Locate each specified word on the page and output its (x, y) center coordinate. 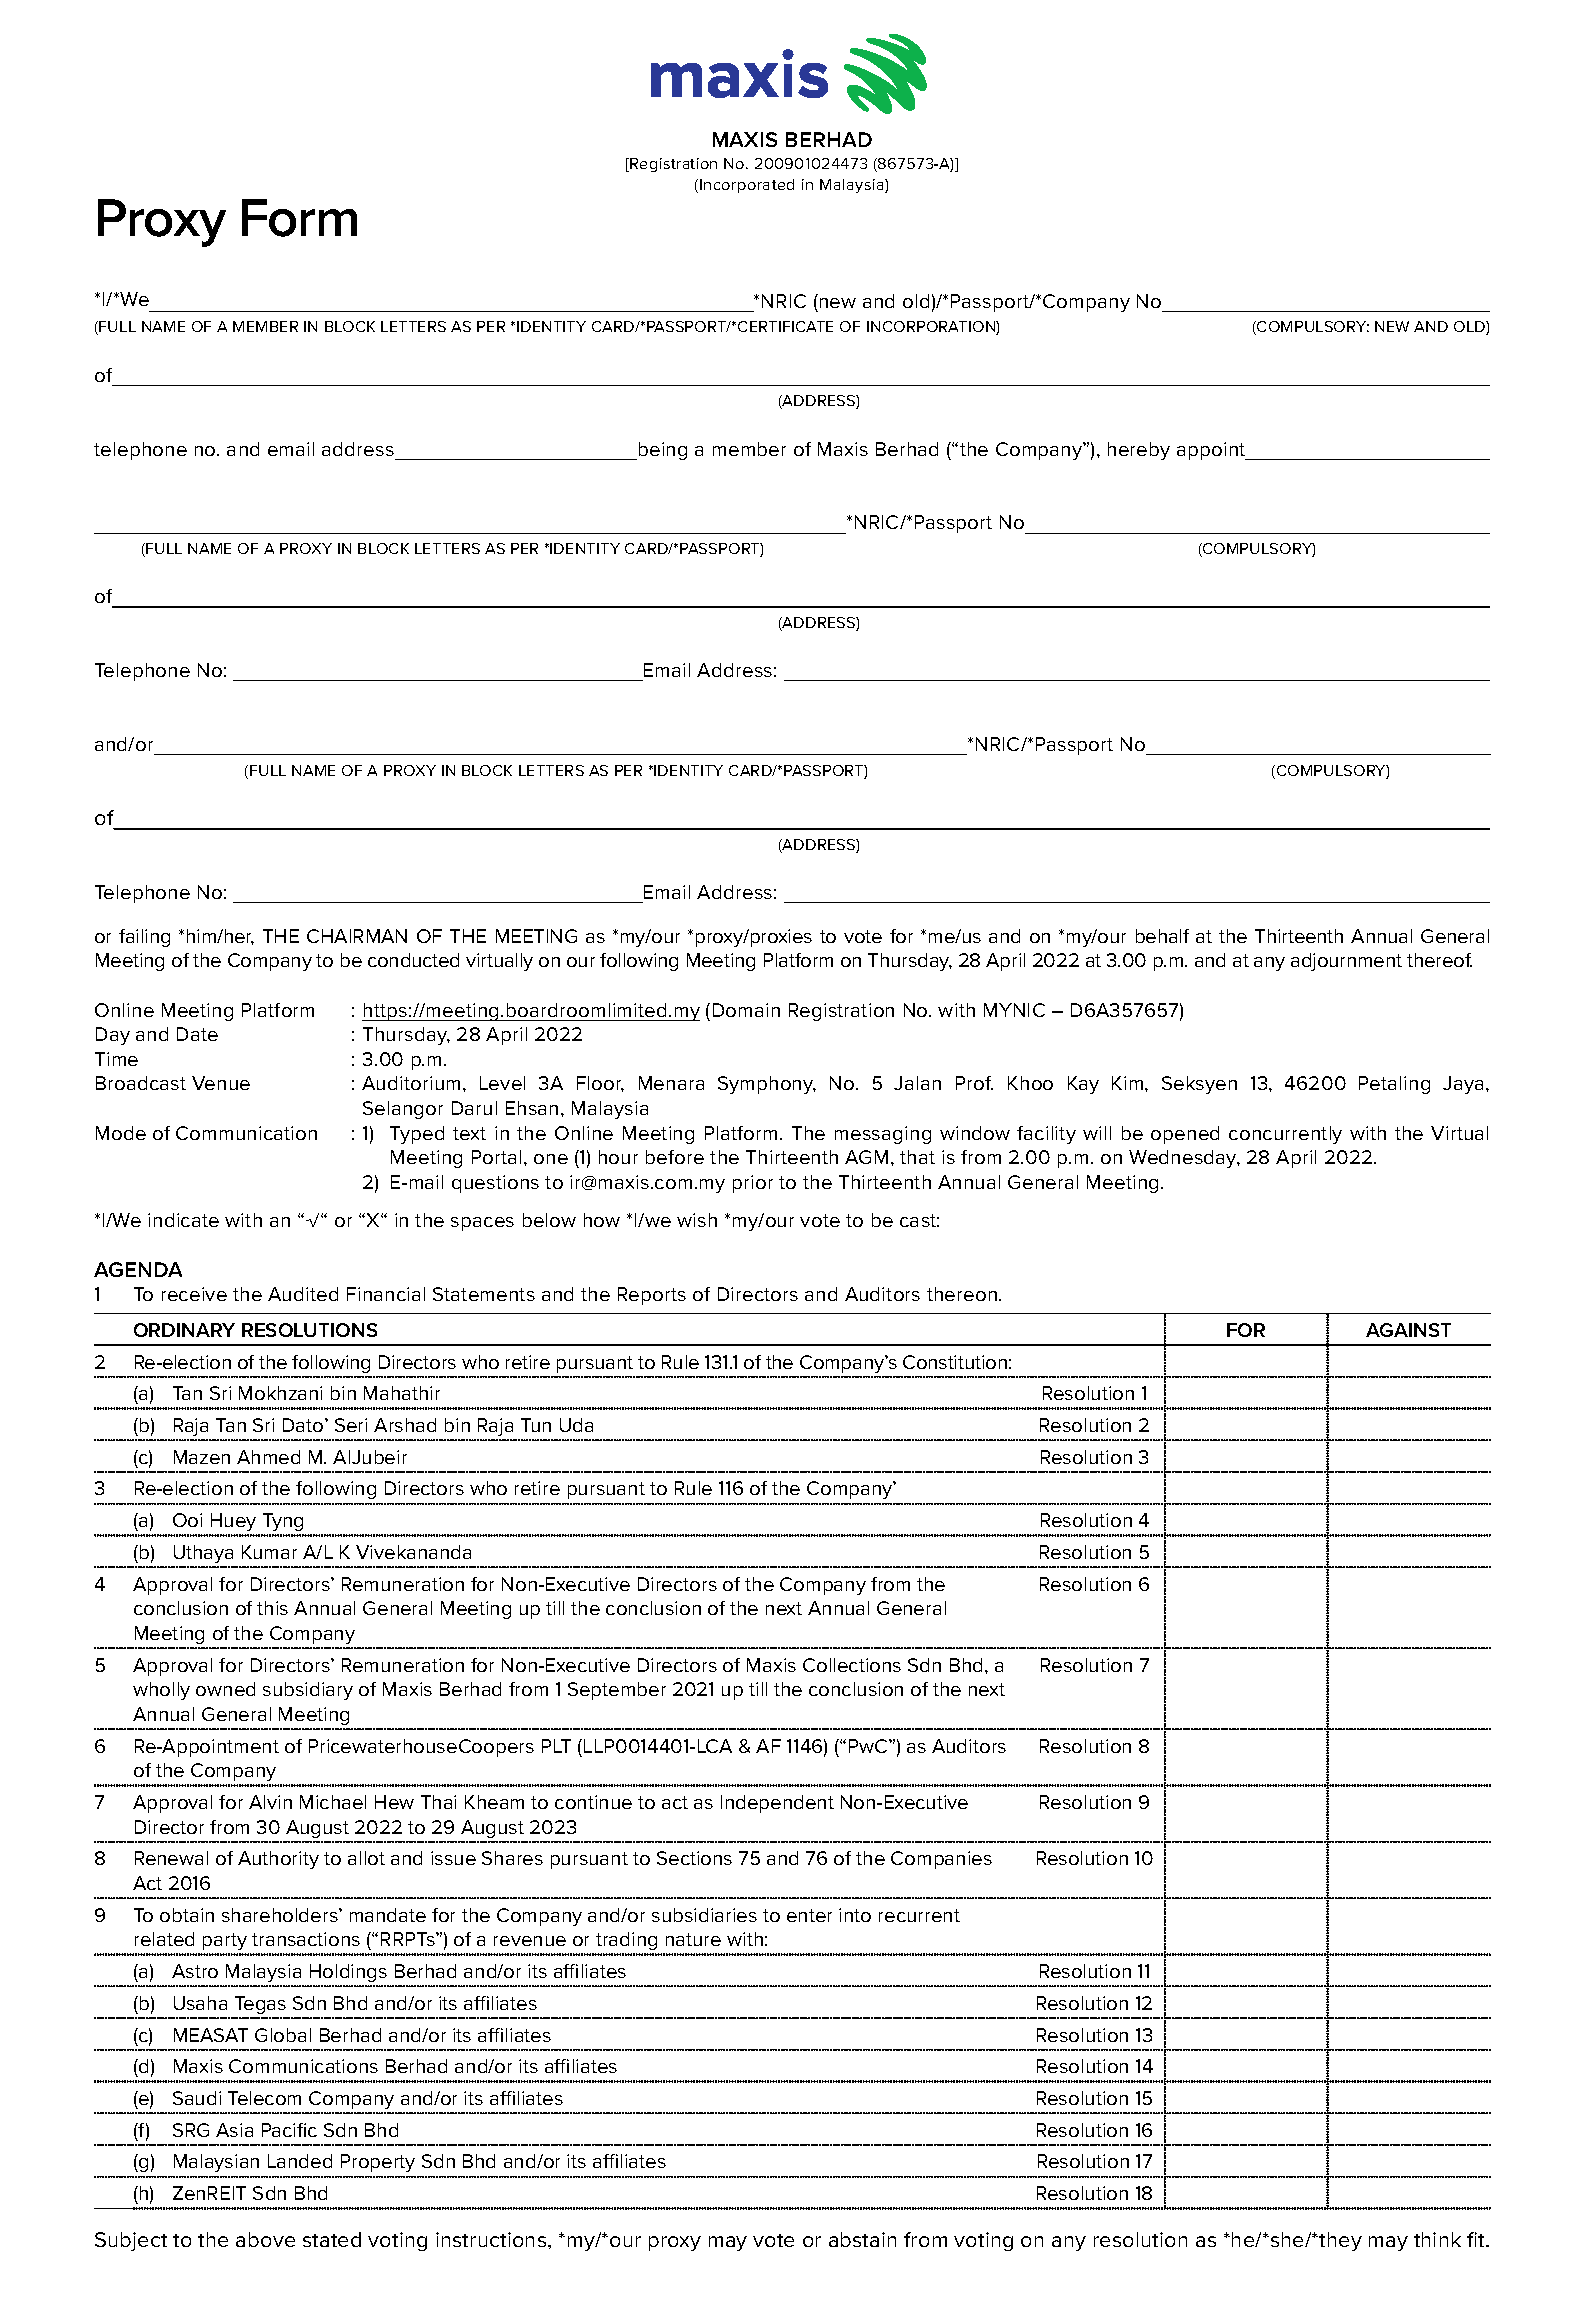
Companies (941, 1860)
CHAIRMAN (357, 936)
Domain (746, 1010)
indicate (183, 1220)
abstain (862, 2239)
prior (753, 1184)
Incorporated (747, 186)
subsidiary (308, 1691)
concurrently (1285, 1135)
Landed (300, 2161)
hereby (1139, 451)
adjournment (1346, 962)
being (661, 451)
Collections (852, 1665)
